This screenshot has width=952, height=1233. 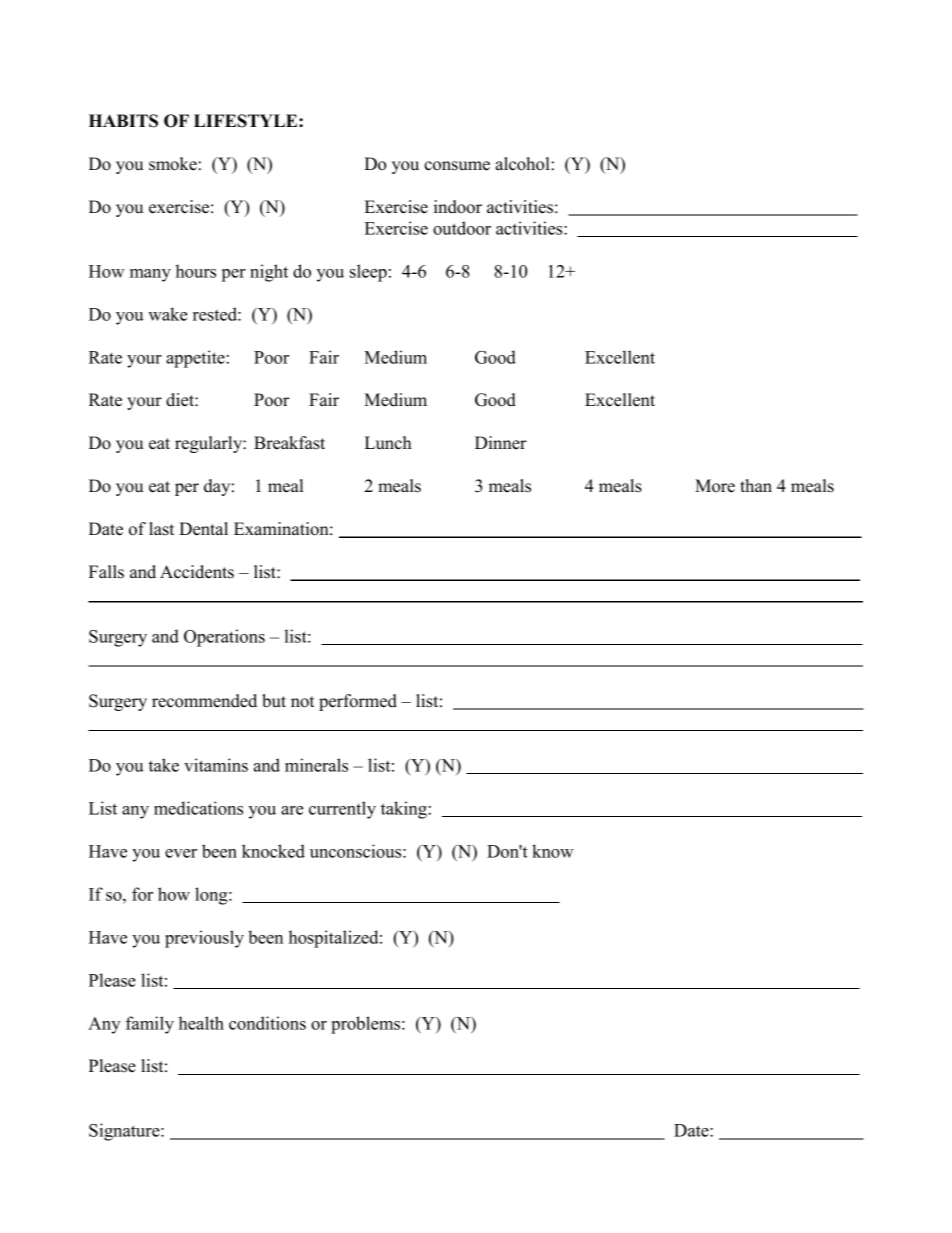 I want to click on know, so click(x=552, y=851).
